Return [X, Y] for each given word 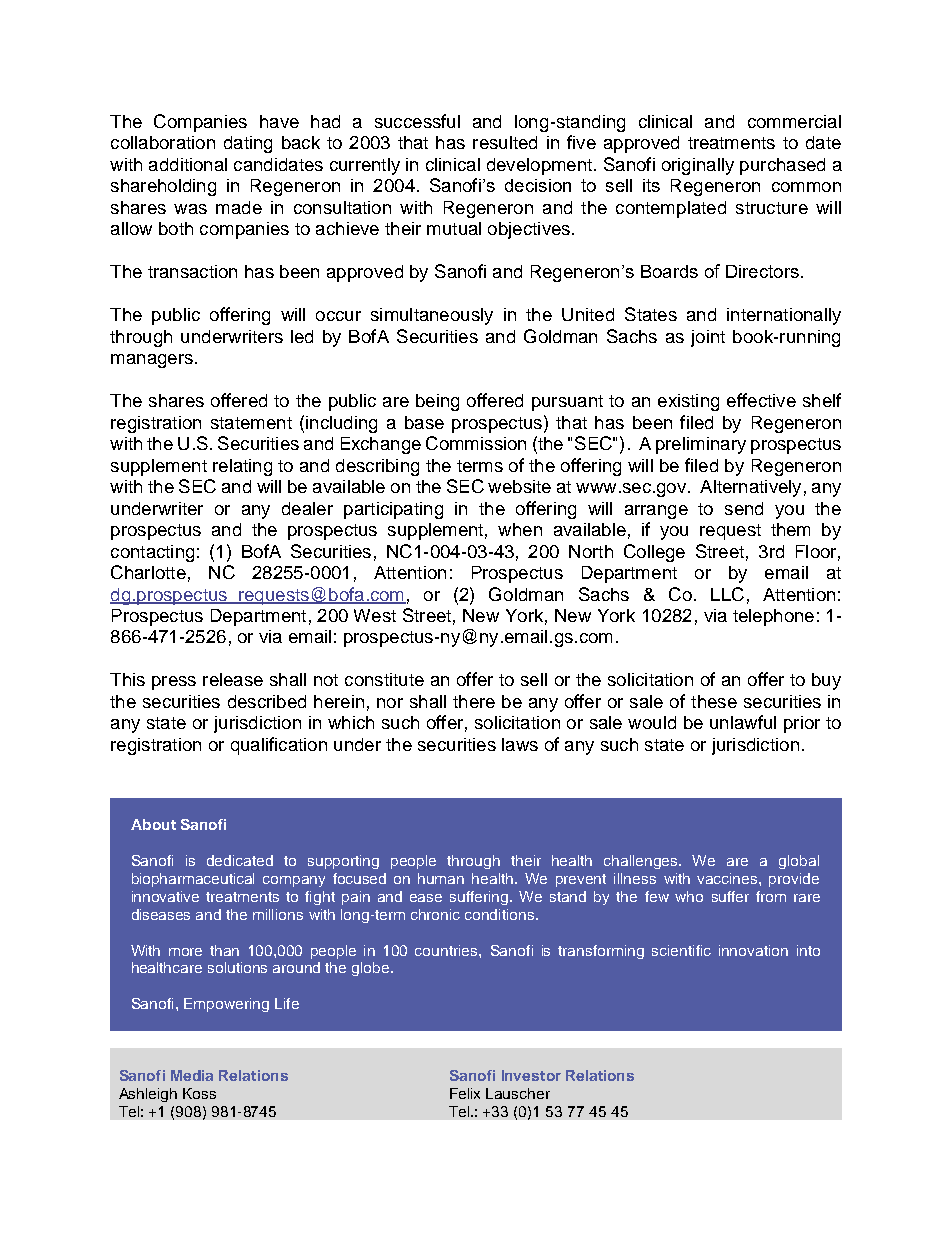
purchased [782, 166]
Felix [465, 1093]
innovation [753, 950]
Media [192, 1075]
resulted [505, 142]
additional [188, 164]
